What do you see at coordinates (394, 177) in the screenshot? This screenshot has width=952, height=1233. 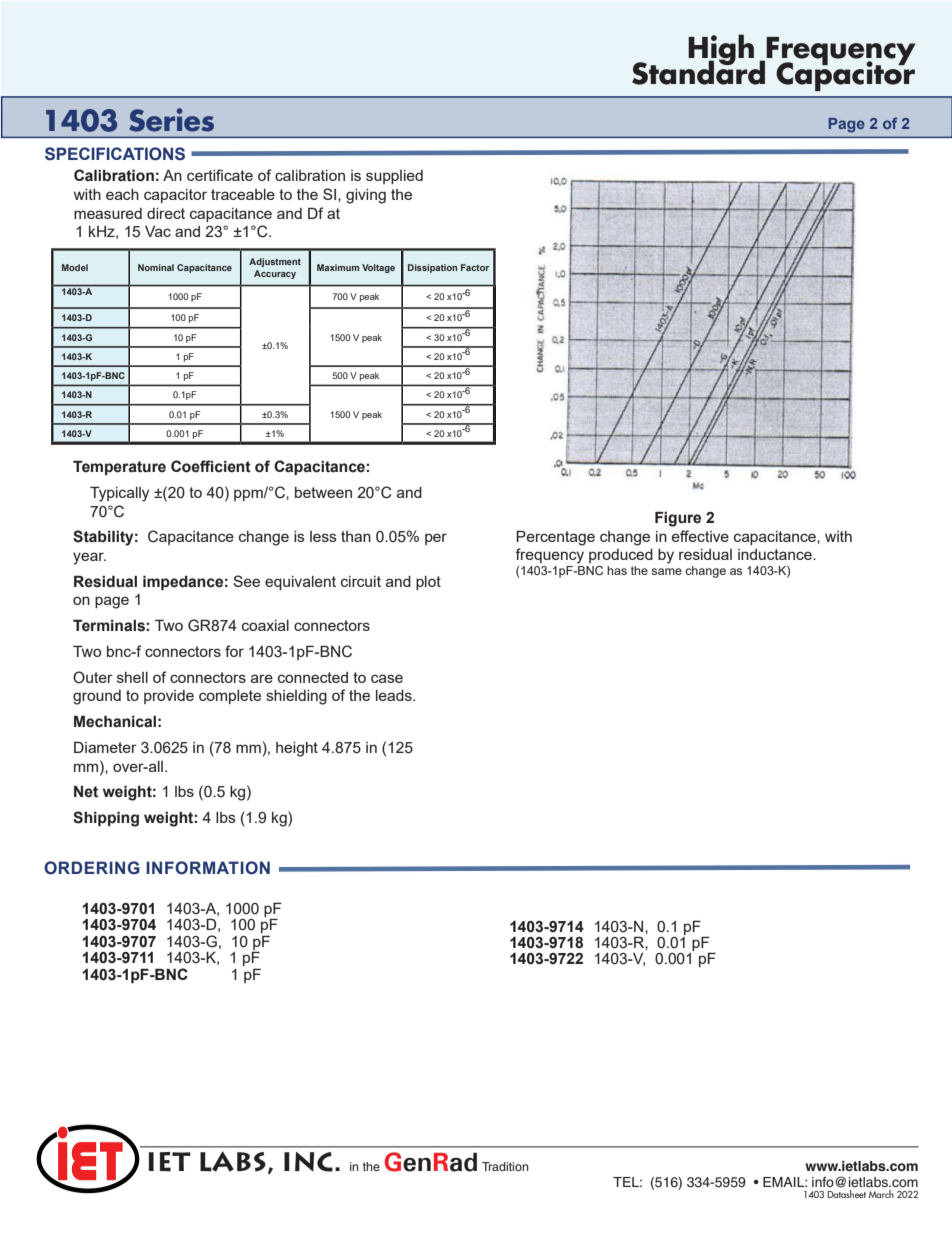 I see `supplied` at bounding box center [394, 177].
